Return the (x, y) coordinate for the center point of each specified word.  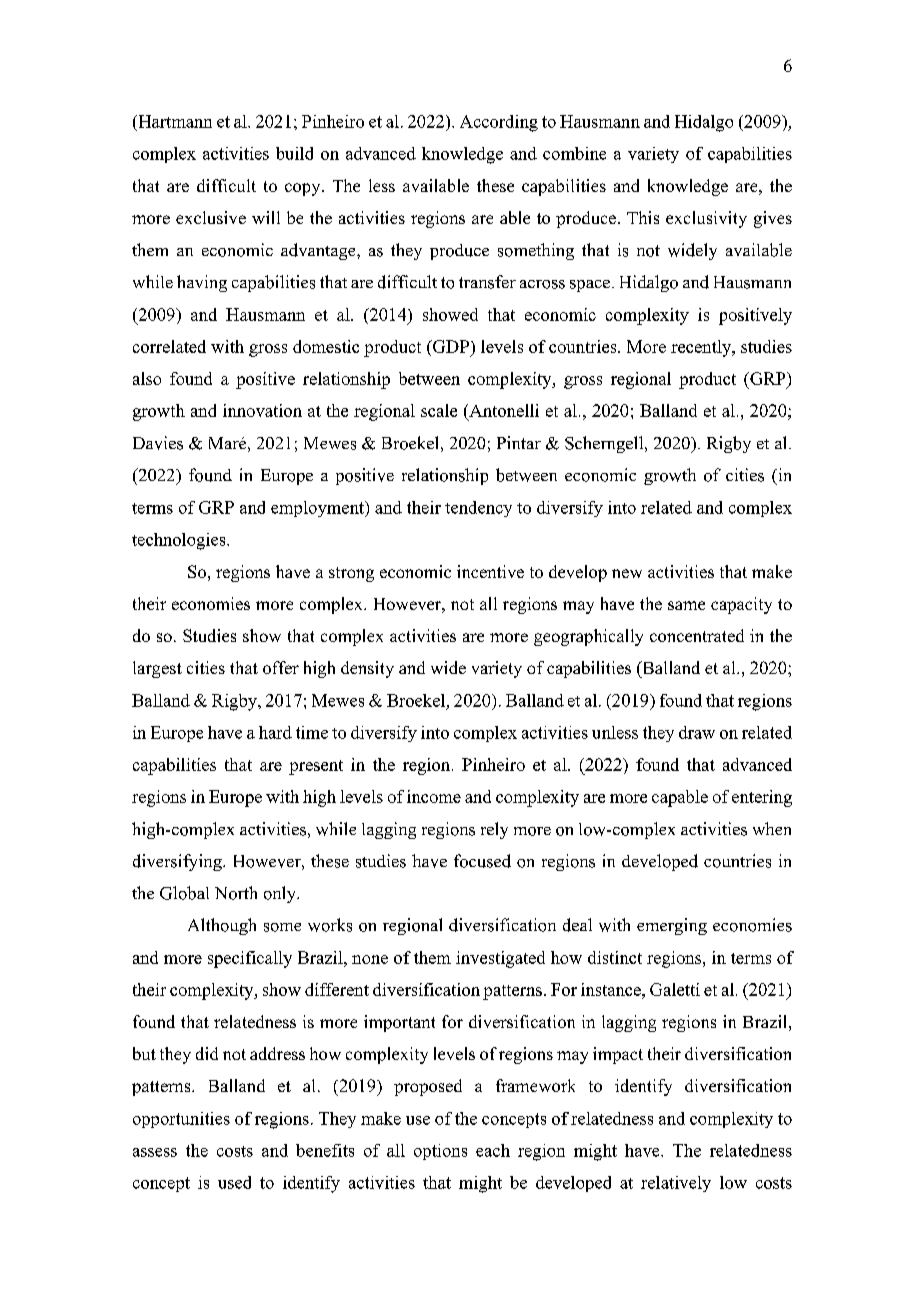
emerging (672, 926)
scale (439, 410)
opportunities (181, 1120)
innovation (262, 410)
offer (281, 667)
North (236, 893)
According (499, 123)
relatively (676, 1184)
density (367, 669)
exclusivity (706, 219)
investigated (500, 959)
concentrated (697, 635)
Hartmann (174, 121)
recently (702, 348)
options (440, 1152)
